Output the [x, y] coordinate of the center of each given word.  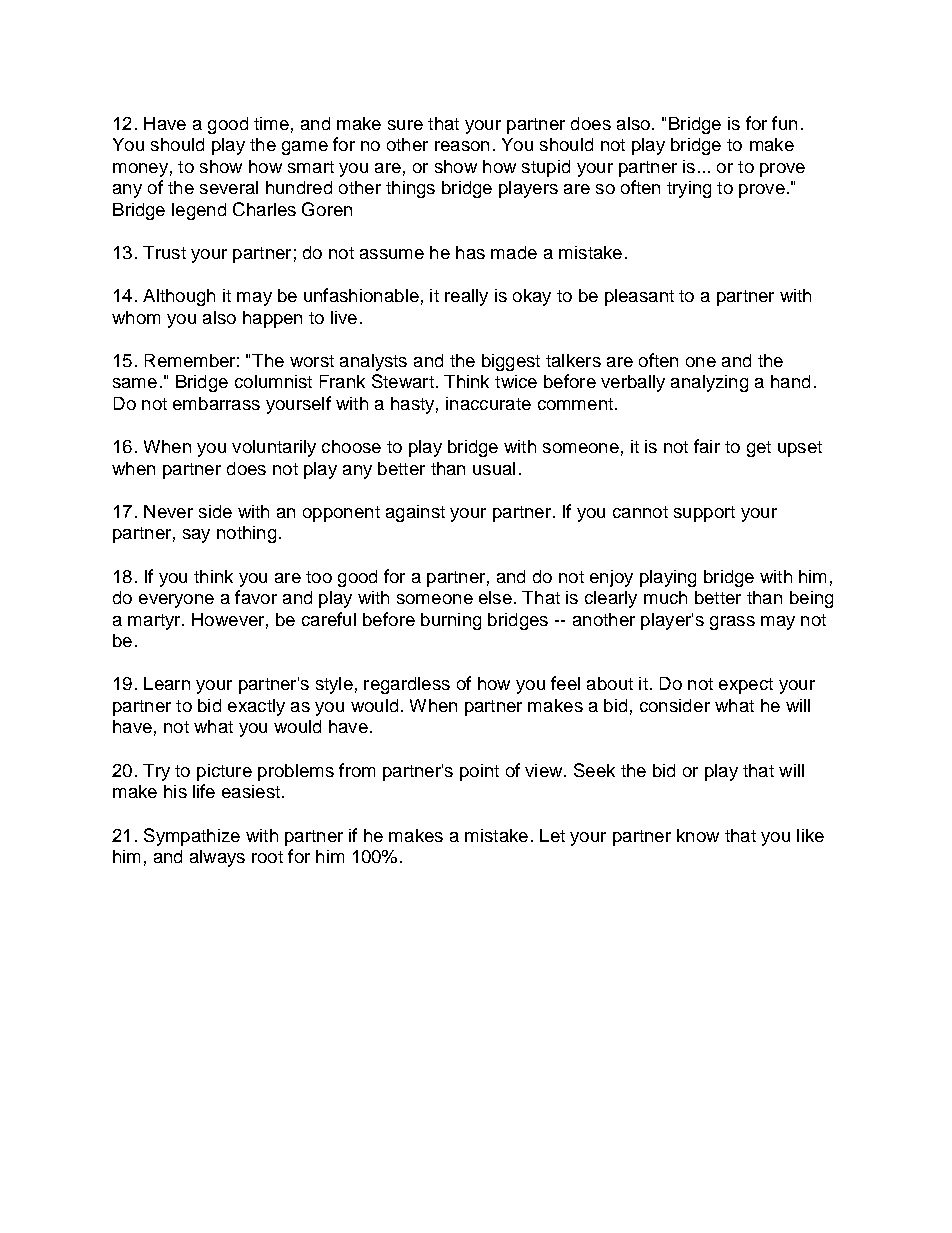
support [704, 514]
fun [784, 123]
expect [746, 686]
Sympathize [192, 837]
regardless [407, 685]
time [271, 123]
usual [494, 468]
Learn [167, 683]
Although [179, 297]
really [466, 297]
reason [462, 146]
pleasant [639, 297]
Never [168, 511]
